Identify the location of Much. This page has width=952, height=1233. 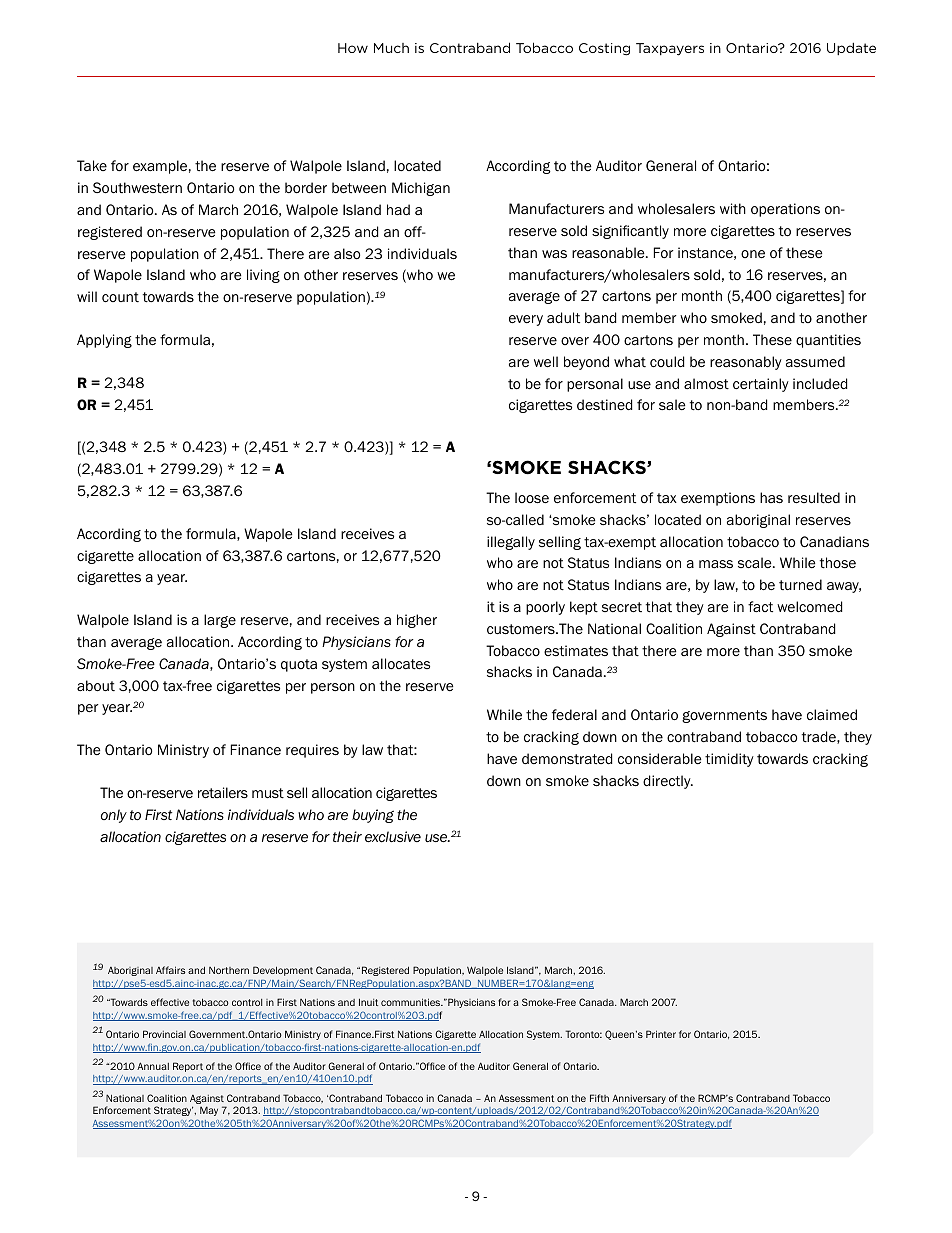
(391, 48).
